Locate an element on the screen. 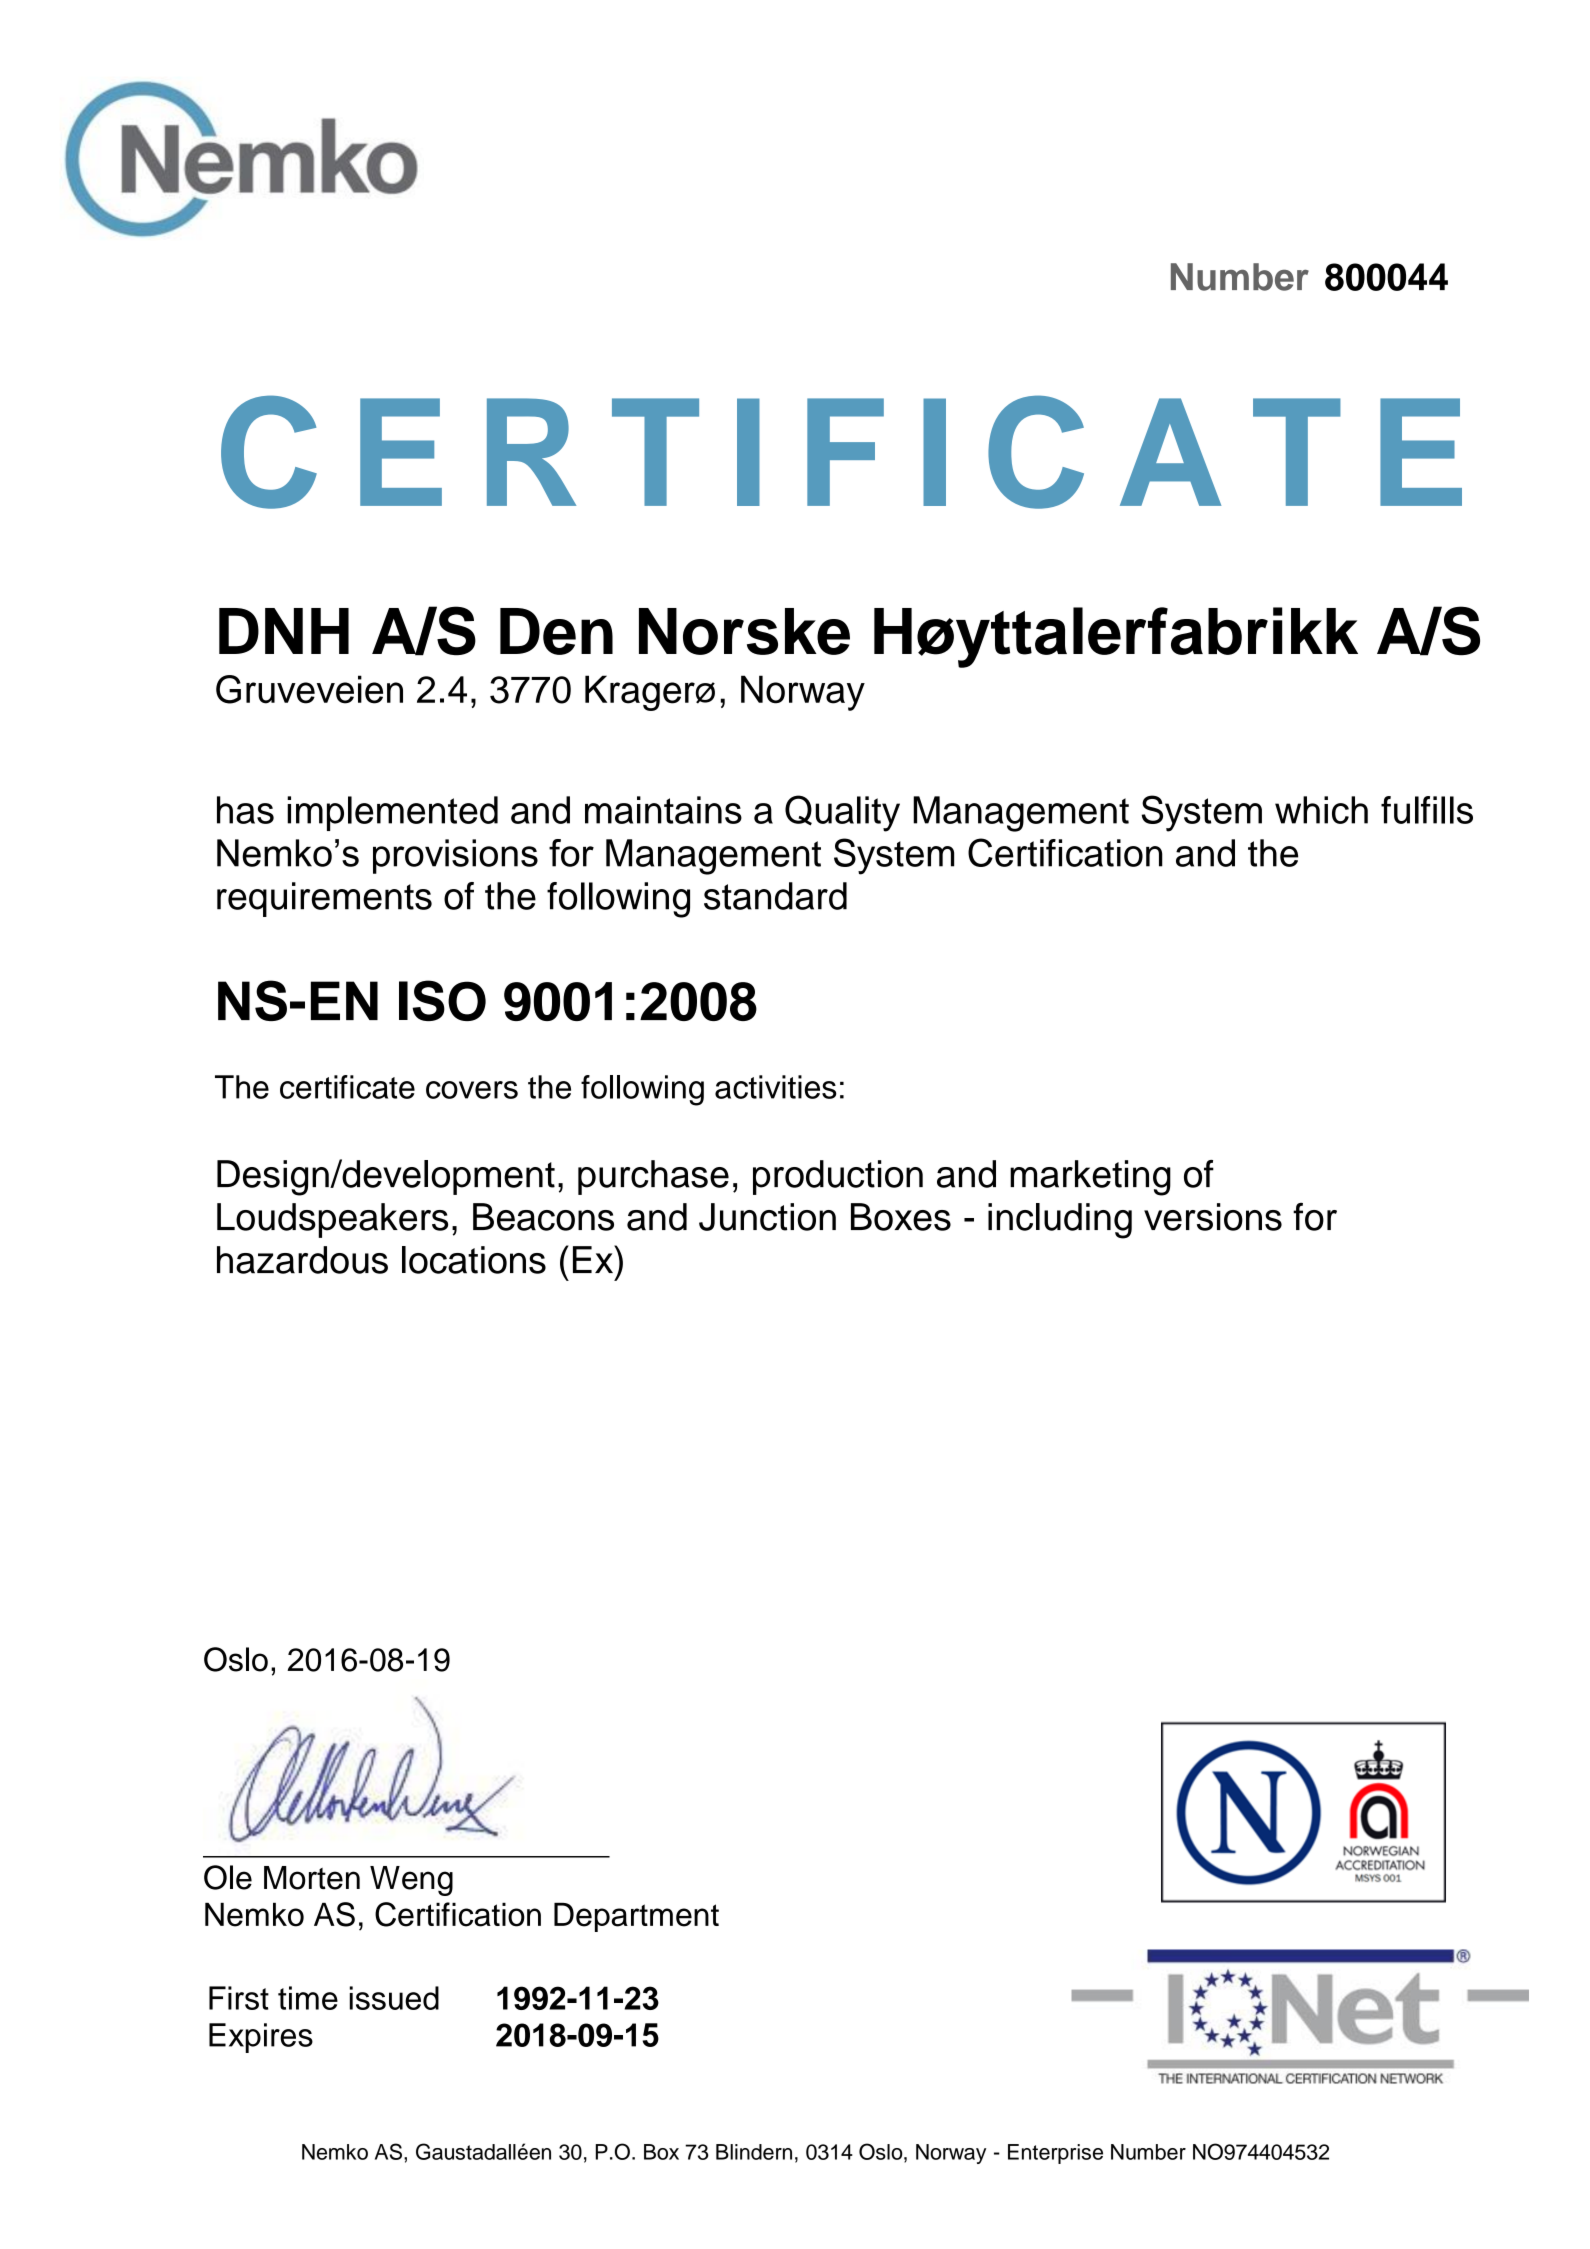 The height and width of the screenshot is (2249, 1590). Den is located at coordinates (556, 631).
